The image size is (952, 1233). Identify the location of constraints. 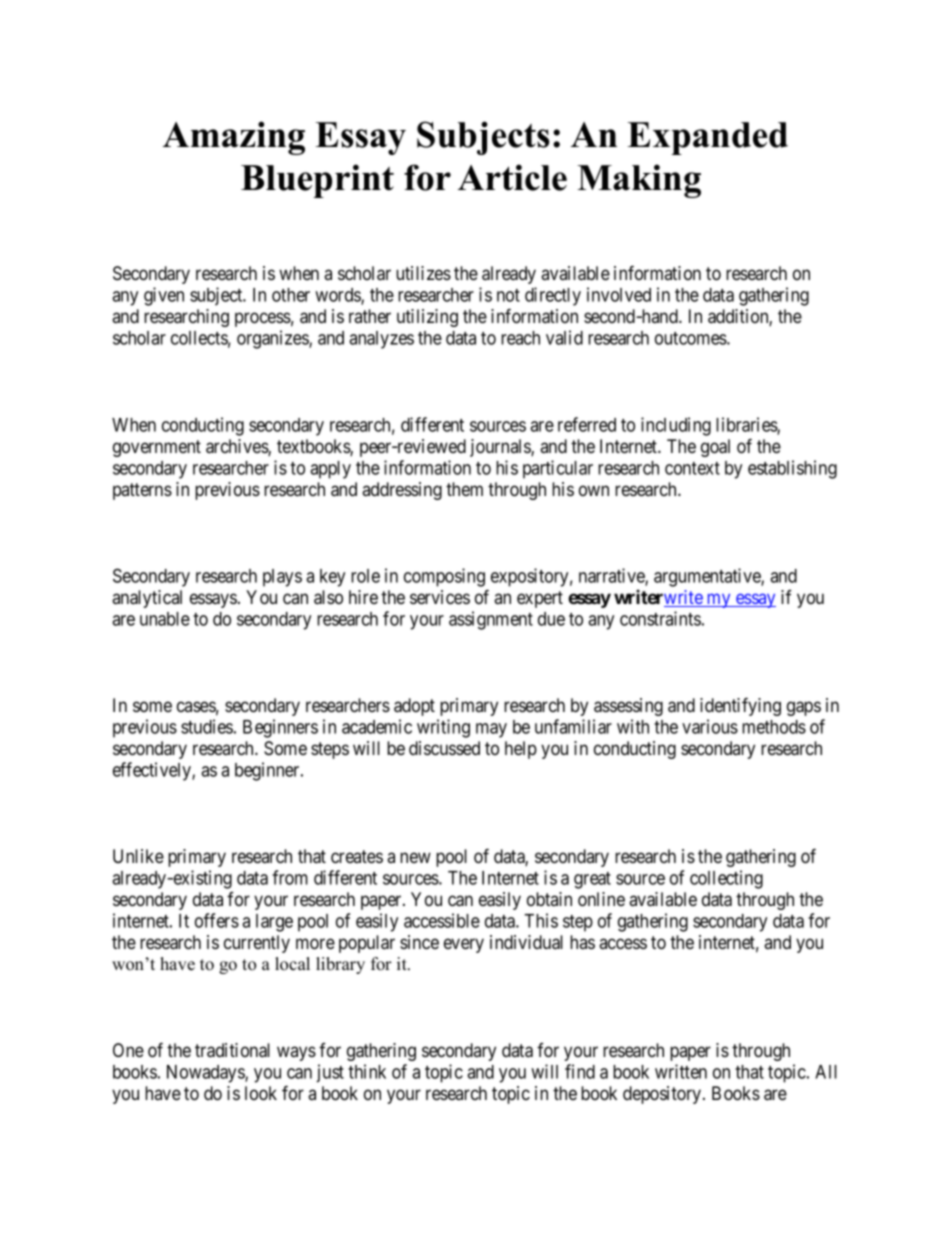
(660, 618).
